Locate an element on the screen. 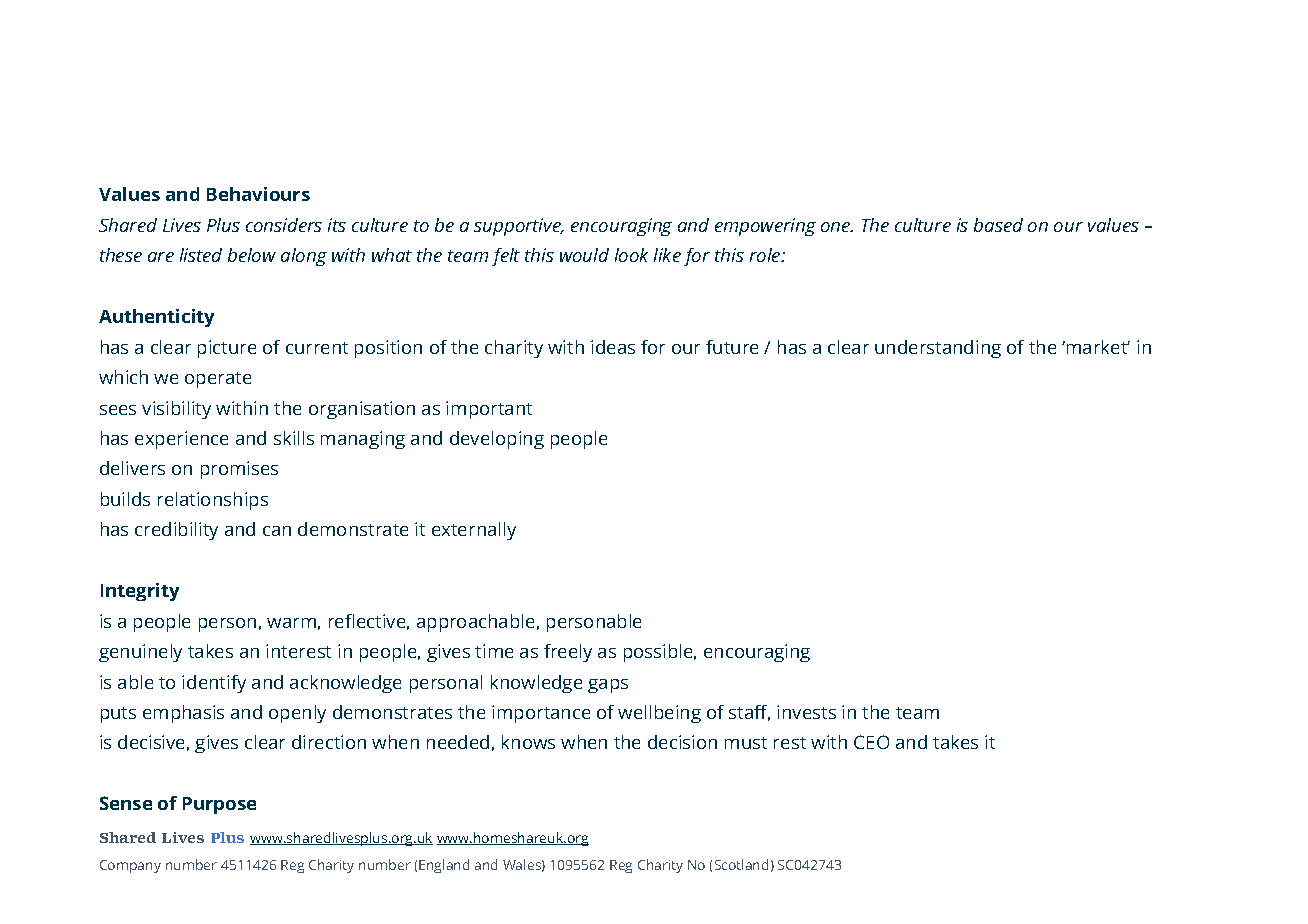 The image size is (1308, 924). skills is located at coordinates (294, 438).
